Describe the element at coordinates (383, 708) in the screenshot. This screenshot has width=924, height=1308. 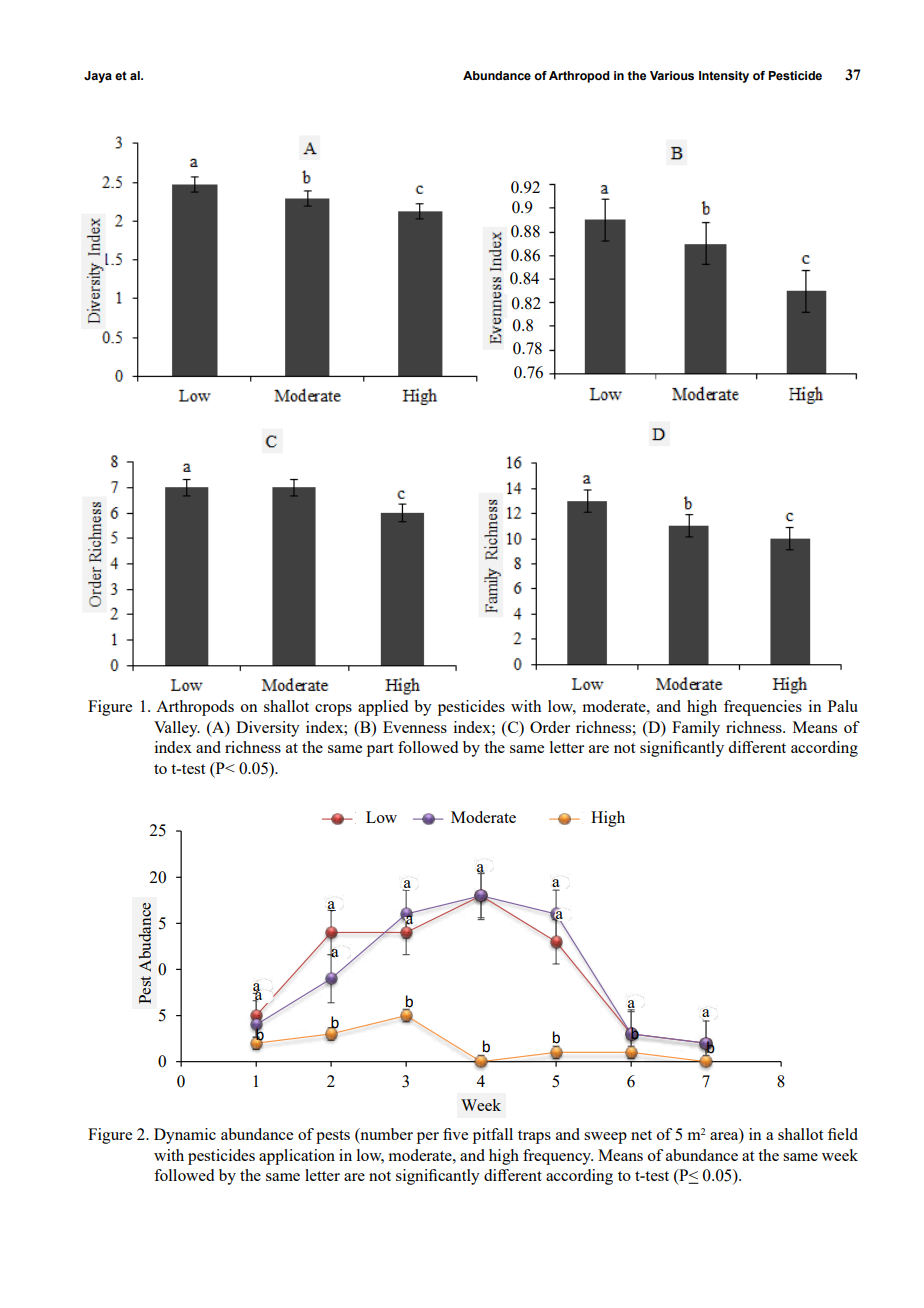
I see `applied` at that location.
